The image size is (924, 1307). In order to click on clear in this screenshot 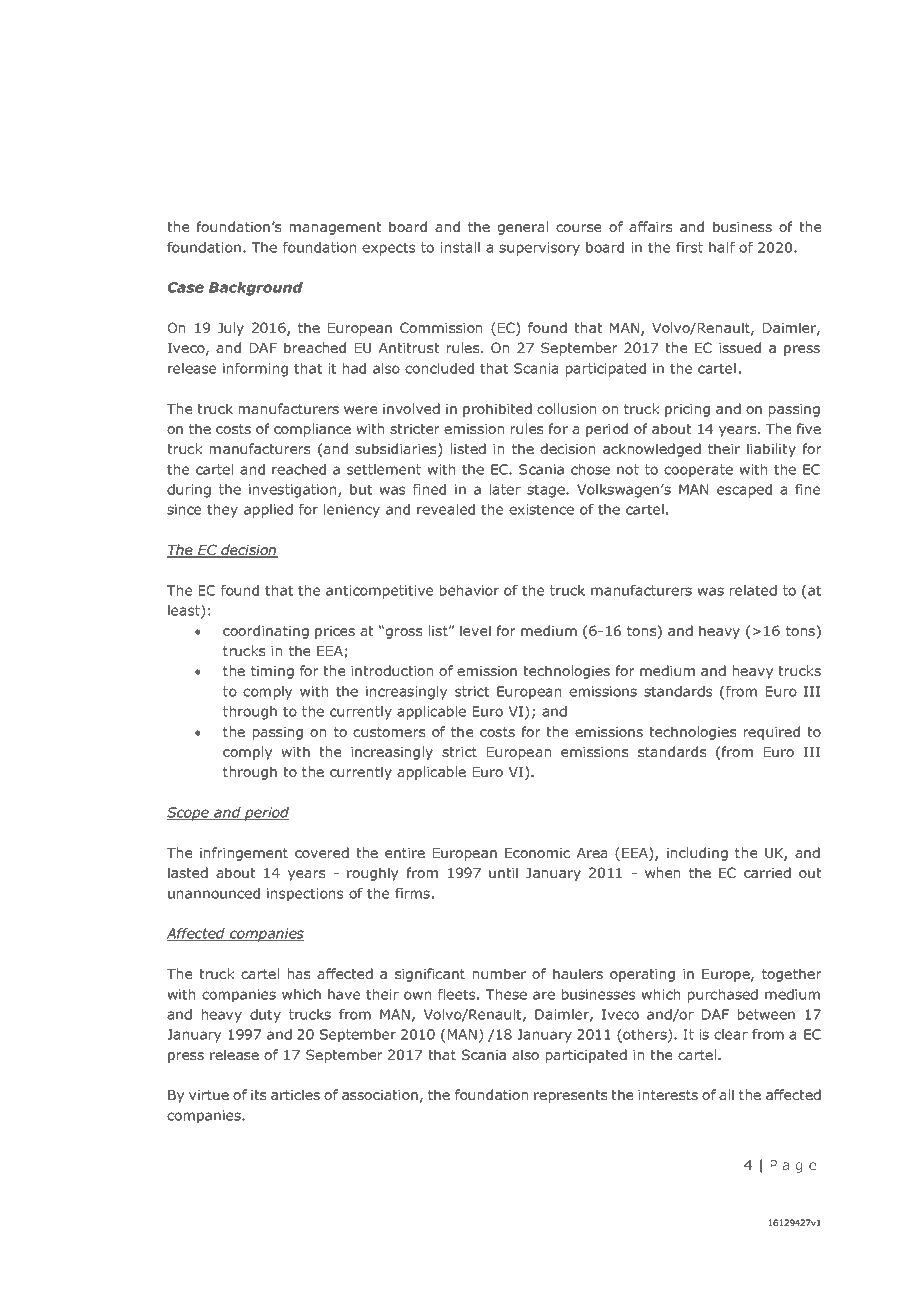, I will do `click(731, 1034)`.
